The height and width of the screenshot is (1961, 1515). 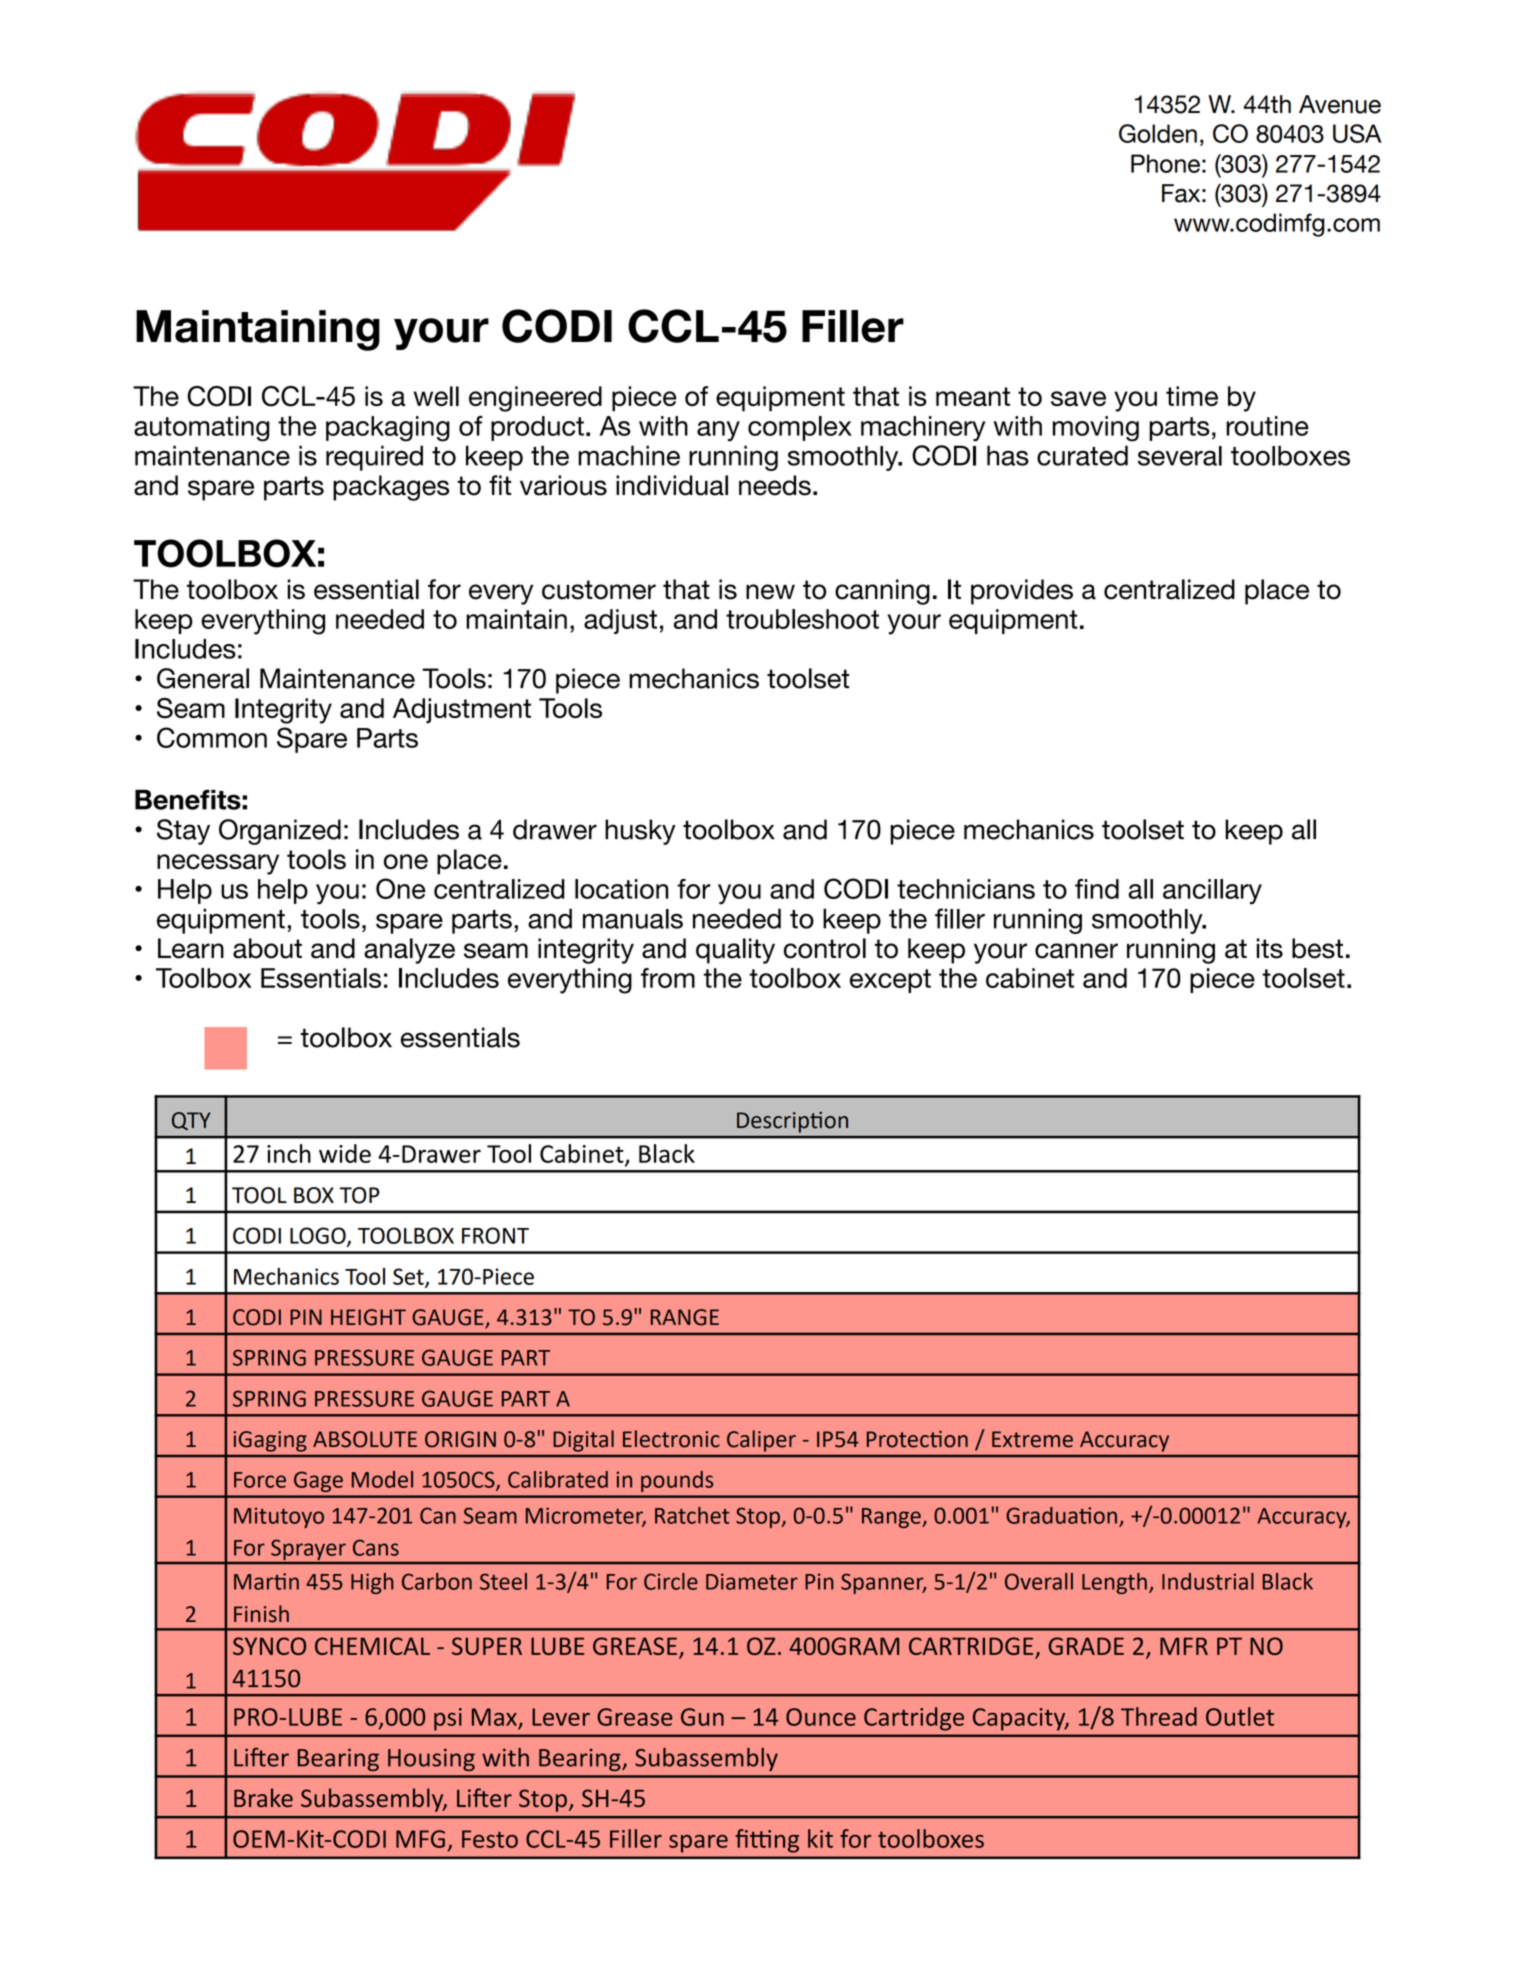 I want to click on Outlet, so click(x=1240, y=1716).
